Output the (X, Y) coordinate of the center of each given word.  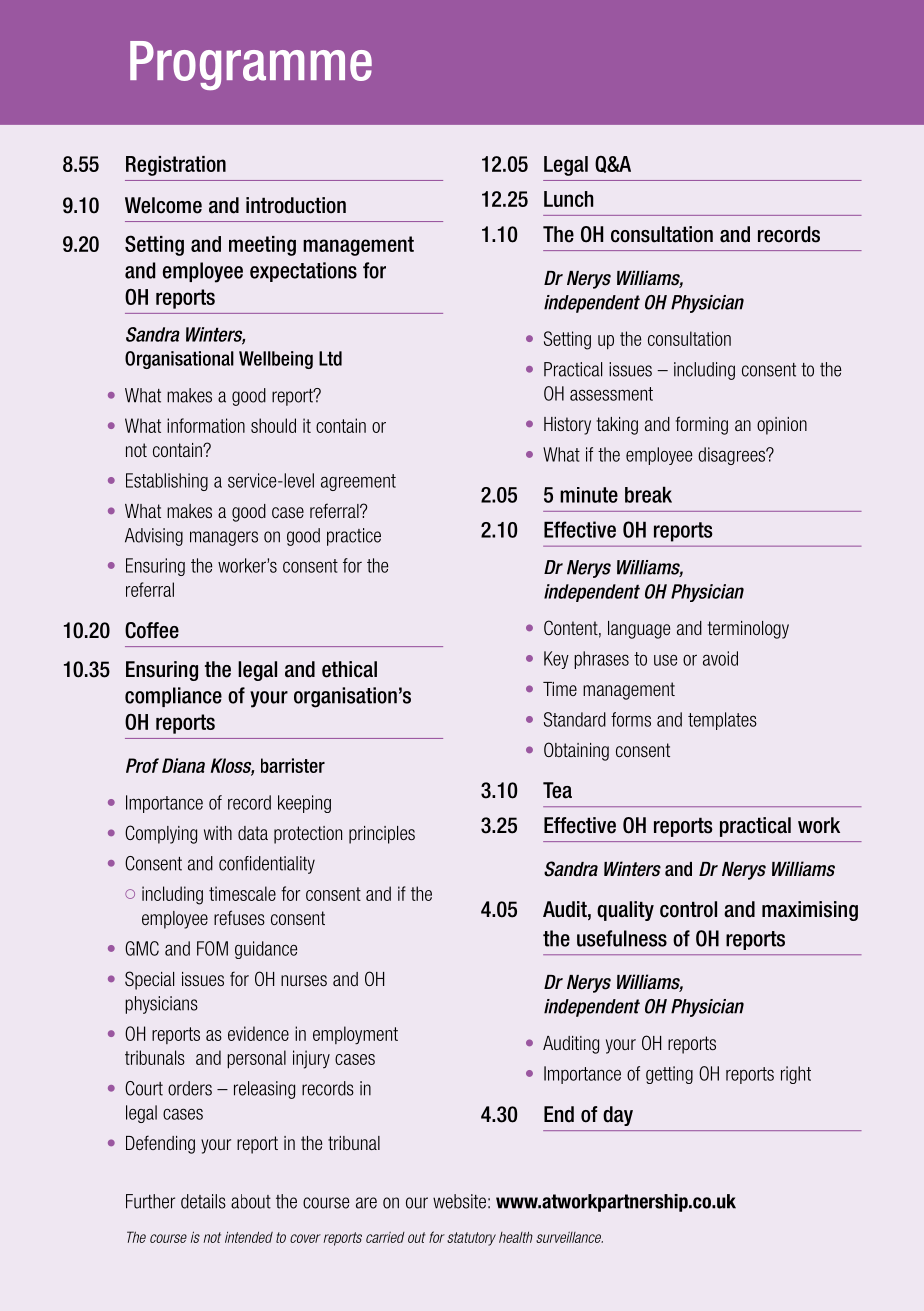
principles (382, 835)
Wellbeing (276, 360)
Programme (251, 65)
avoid (720, 658)
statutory (471, 1239)
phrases (601, 660)
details (203, 1201)
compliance (173, 697)
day (618, 1116)
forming (702, 425)
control (688, 909)
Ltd (330, 358)
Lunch (568, 199)
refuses (239, 917)
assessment (611, 394)
